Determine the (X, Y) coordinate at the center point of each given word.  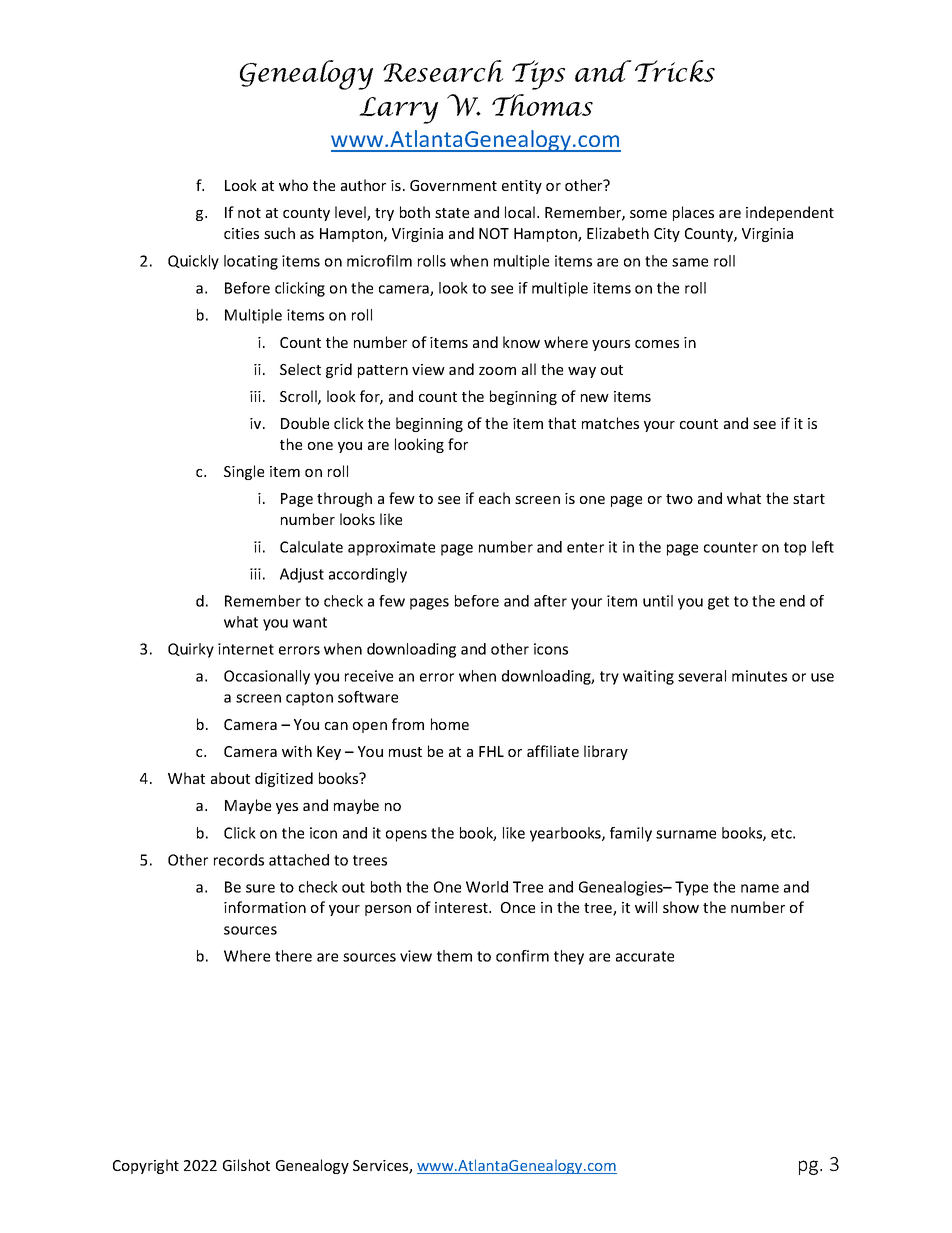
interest (462, 907)
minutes (759, 676)
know (521, 342)
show (681, 907)
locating (251, 262)
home (450, 724)
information (265, 907)
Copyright (146, 1166)
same (690, 262)
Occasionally (267, 677)
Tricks (675, 71)
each (494, 498)
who (293, 185)
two (679, 499)
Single (244, 472)
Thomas (542, 105)
